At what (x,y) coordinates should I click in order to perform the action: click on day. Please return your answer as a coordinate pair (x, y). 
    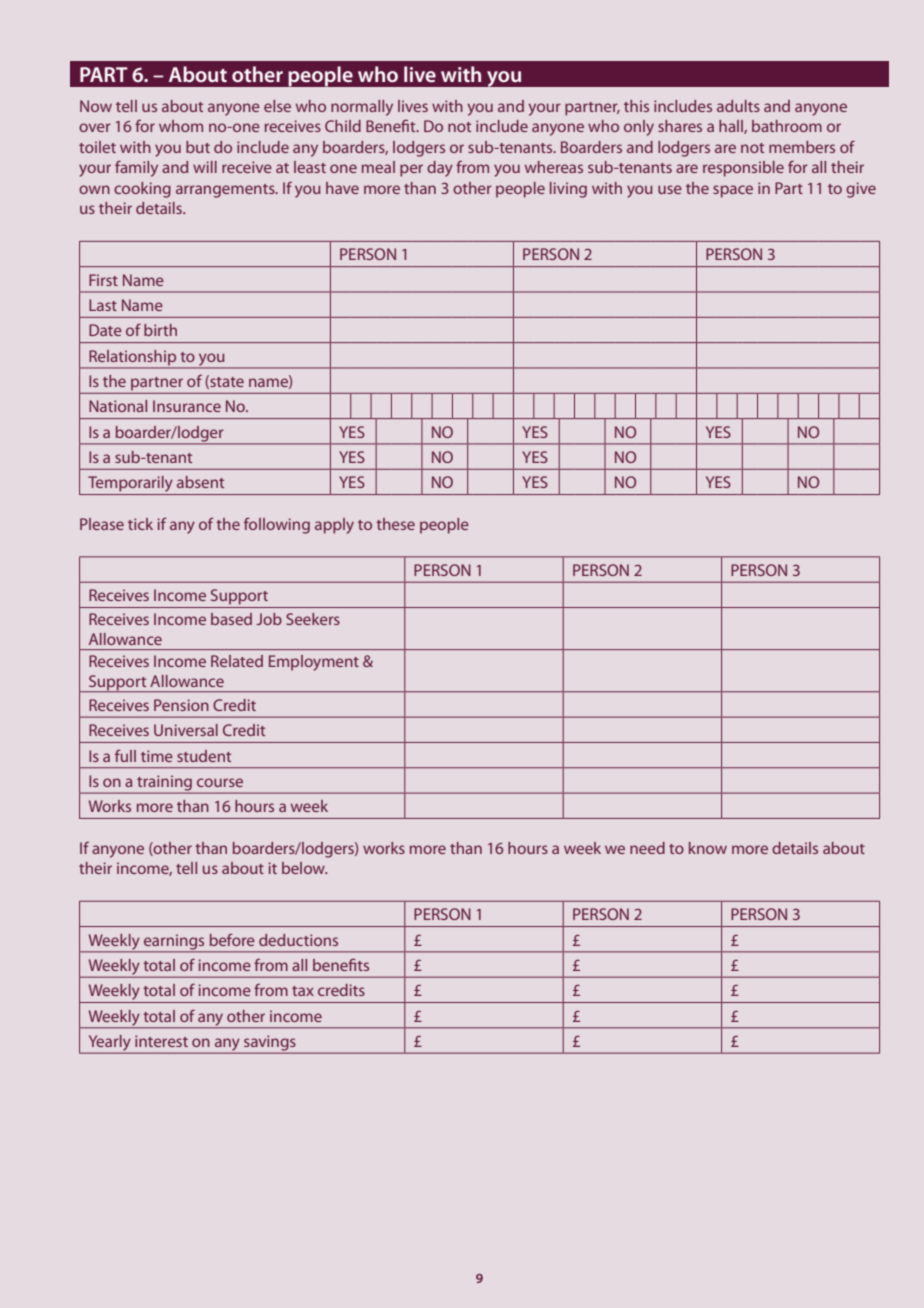
    Looking at the image, I should click on (440, 169).
